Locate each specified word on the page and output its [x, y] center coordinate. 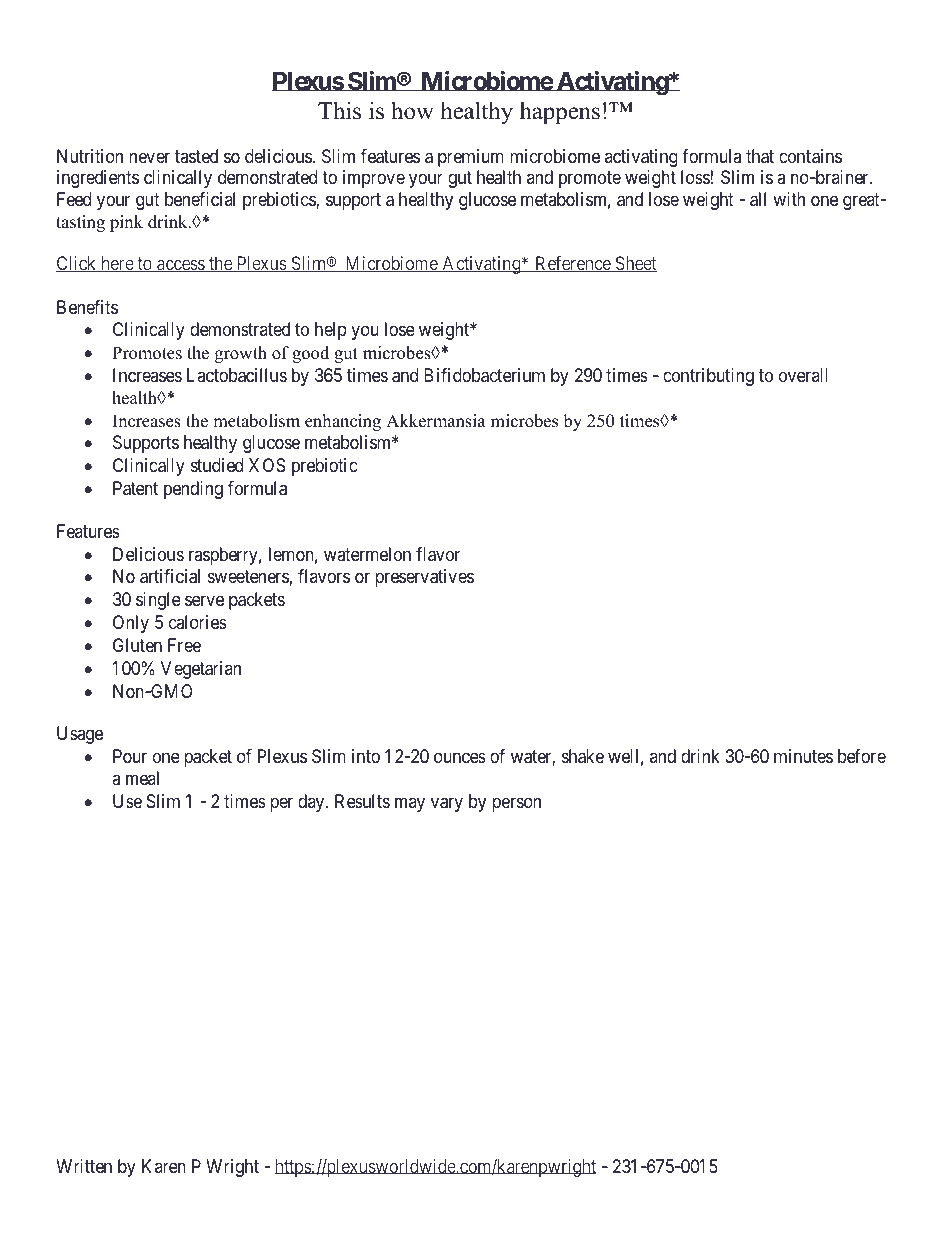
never [149, 157]
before [862, 756]
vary [447, 804]
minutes [803, 756]
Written [84, 1166]
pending [193, 490]
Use [127, 801]
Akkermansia [436, 421]
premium [471, 158]
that [760, 156]
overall [803, 375]
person [516, 804]
